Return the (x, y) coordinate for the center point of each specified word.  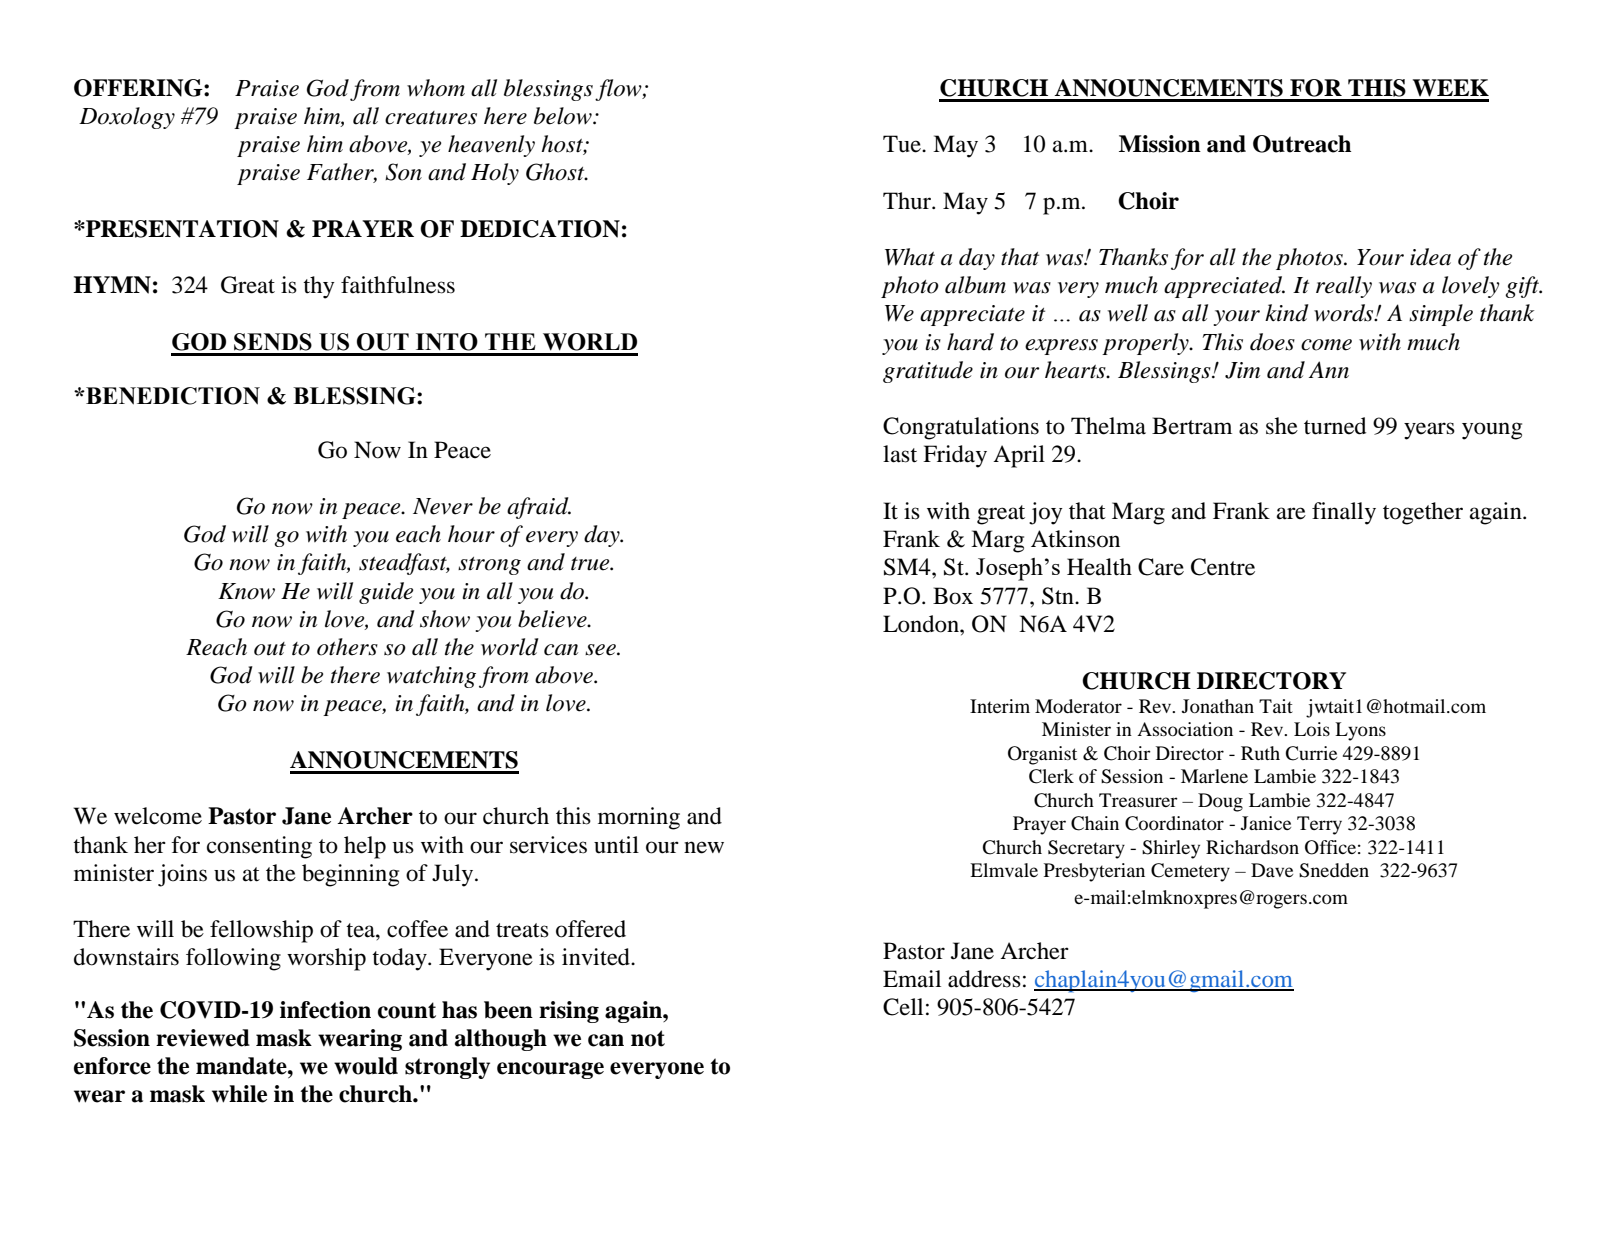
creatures (431, 118)
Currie (1311, 753)
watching (431, 677)
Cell (903, 1007)
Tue (903, 144)
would (366, 1066)
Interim (1000, 706)
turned (1335, 426)
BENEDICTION (172, 396)
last (900, 454)
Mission (1160, 144)
